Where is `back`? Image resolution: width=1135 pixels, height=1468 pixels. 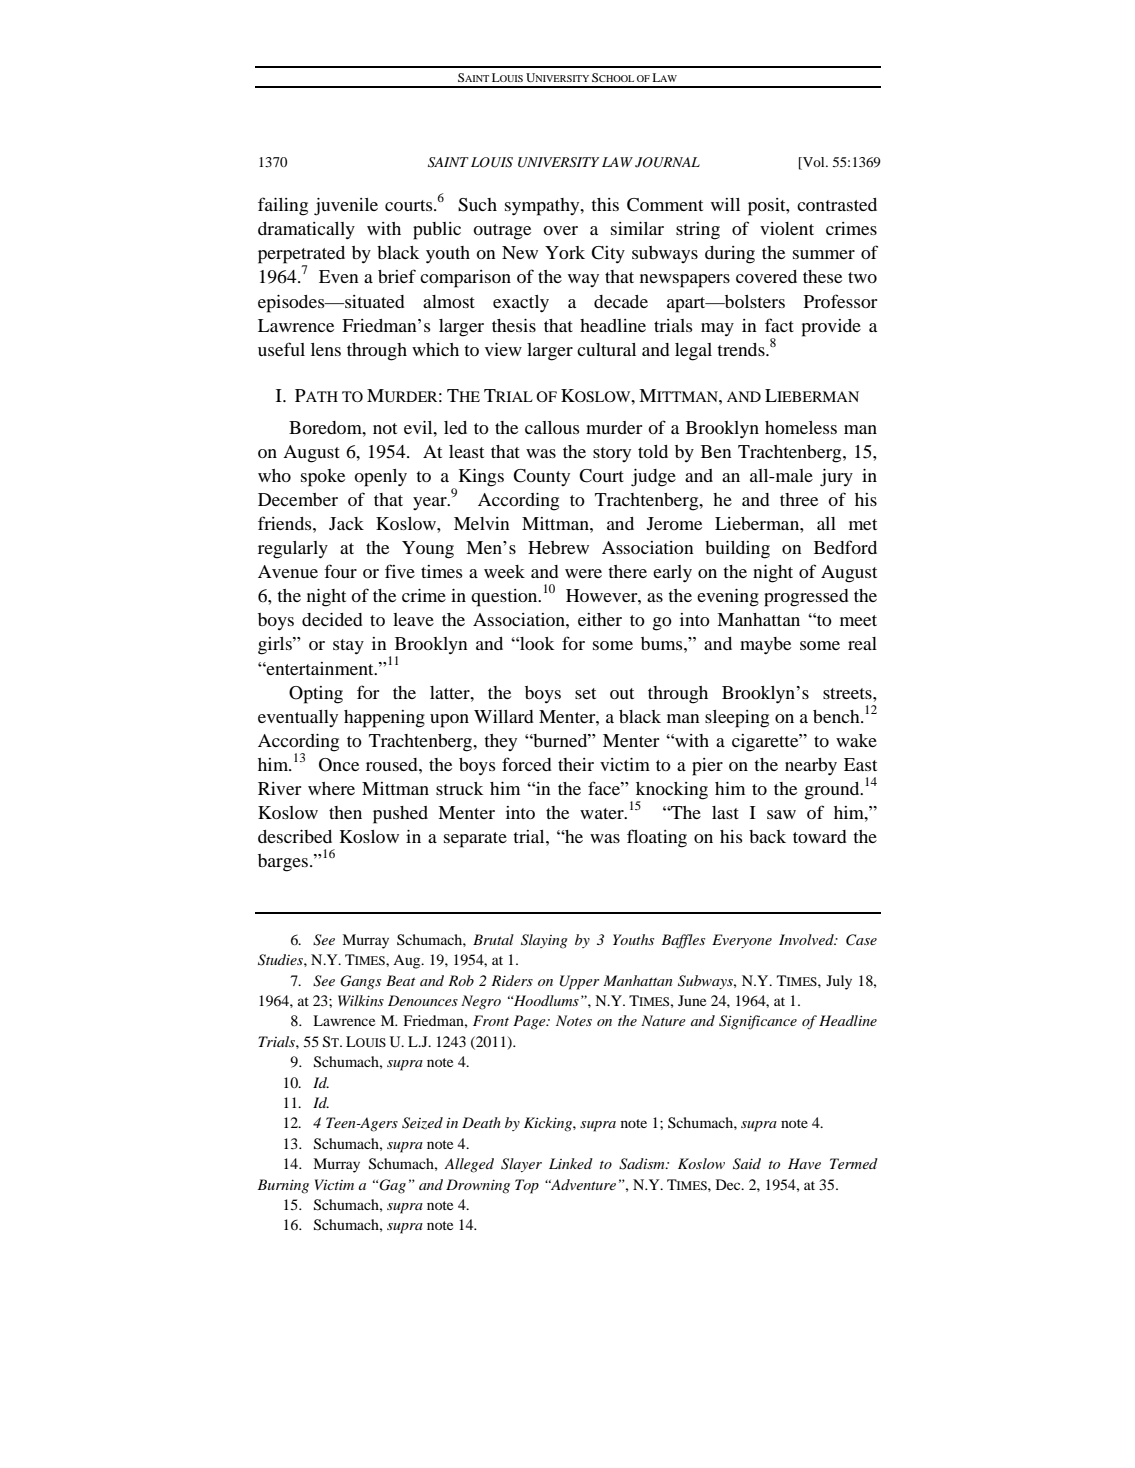
back is located at coordinates (767, 836).
